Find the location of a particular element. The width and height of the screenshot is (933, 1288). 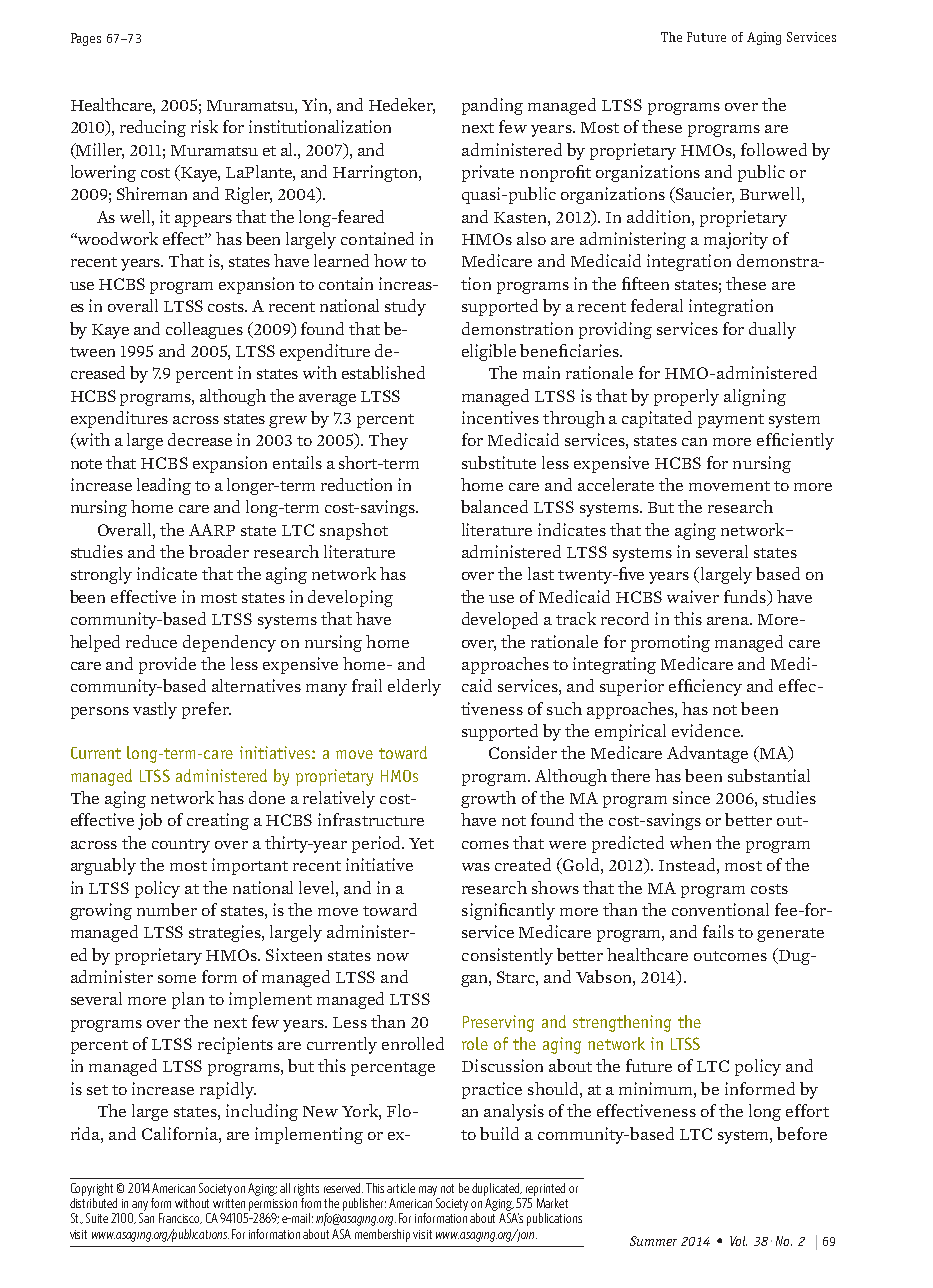

arena is located at coordinates (729, 621).
